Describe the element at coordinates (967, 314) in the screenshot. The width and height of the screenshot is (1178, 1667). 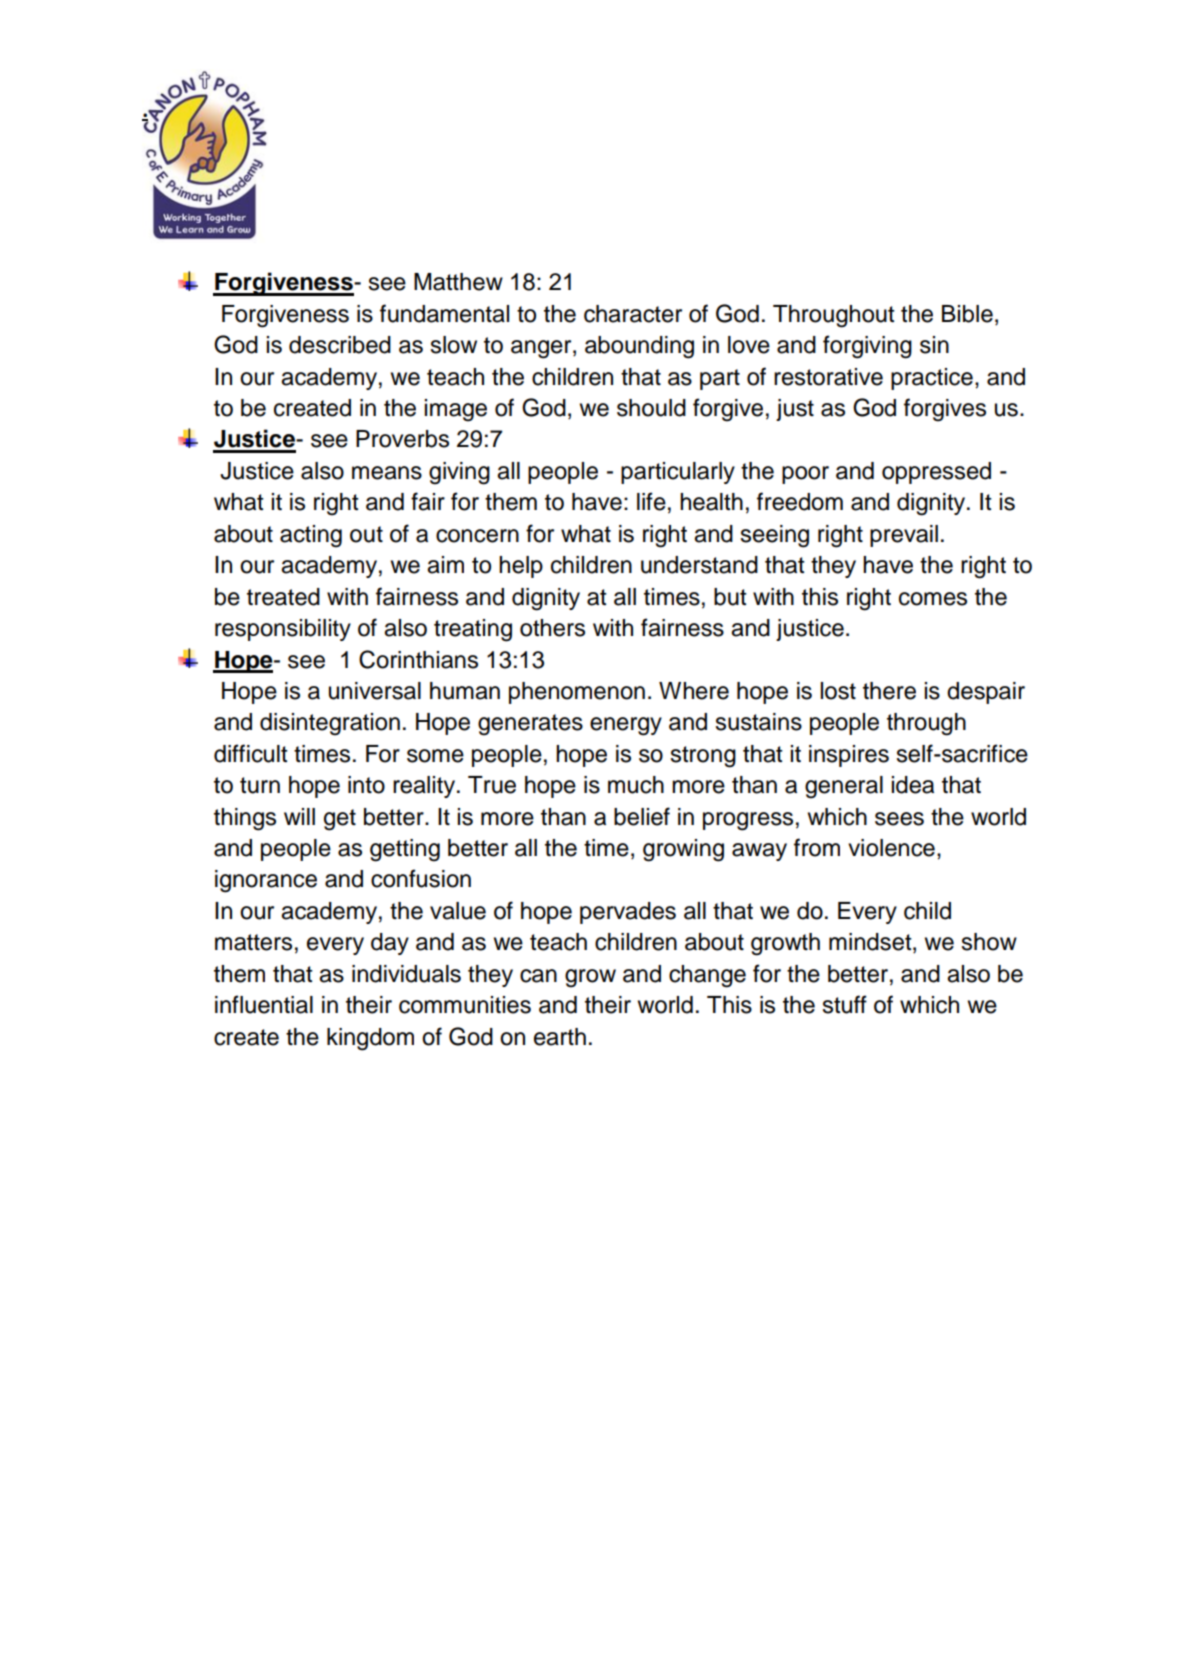
I see `Bible` at that location.
